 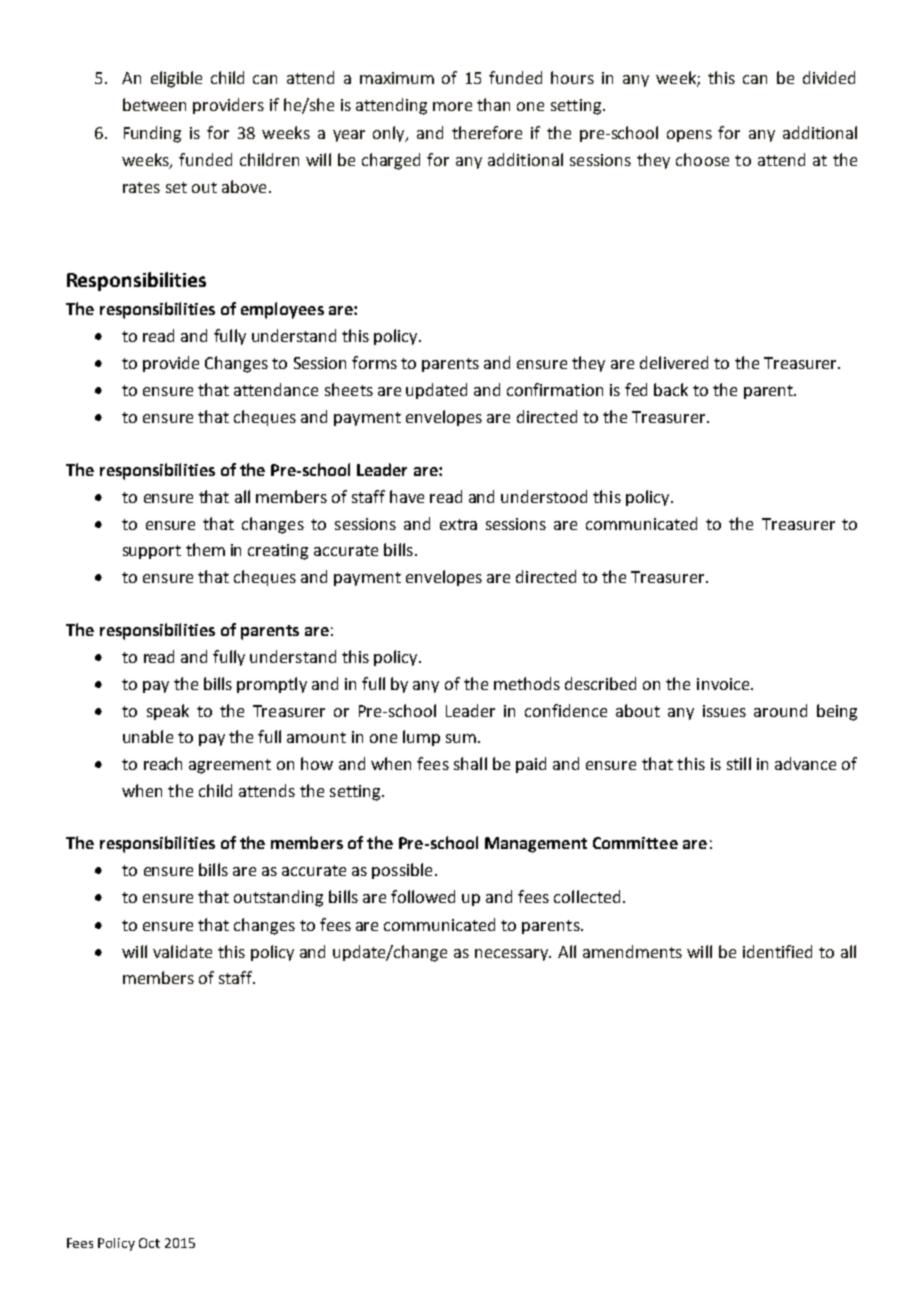 I want to click on back, so click(x=671, y=389).
